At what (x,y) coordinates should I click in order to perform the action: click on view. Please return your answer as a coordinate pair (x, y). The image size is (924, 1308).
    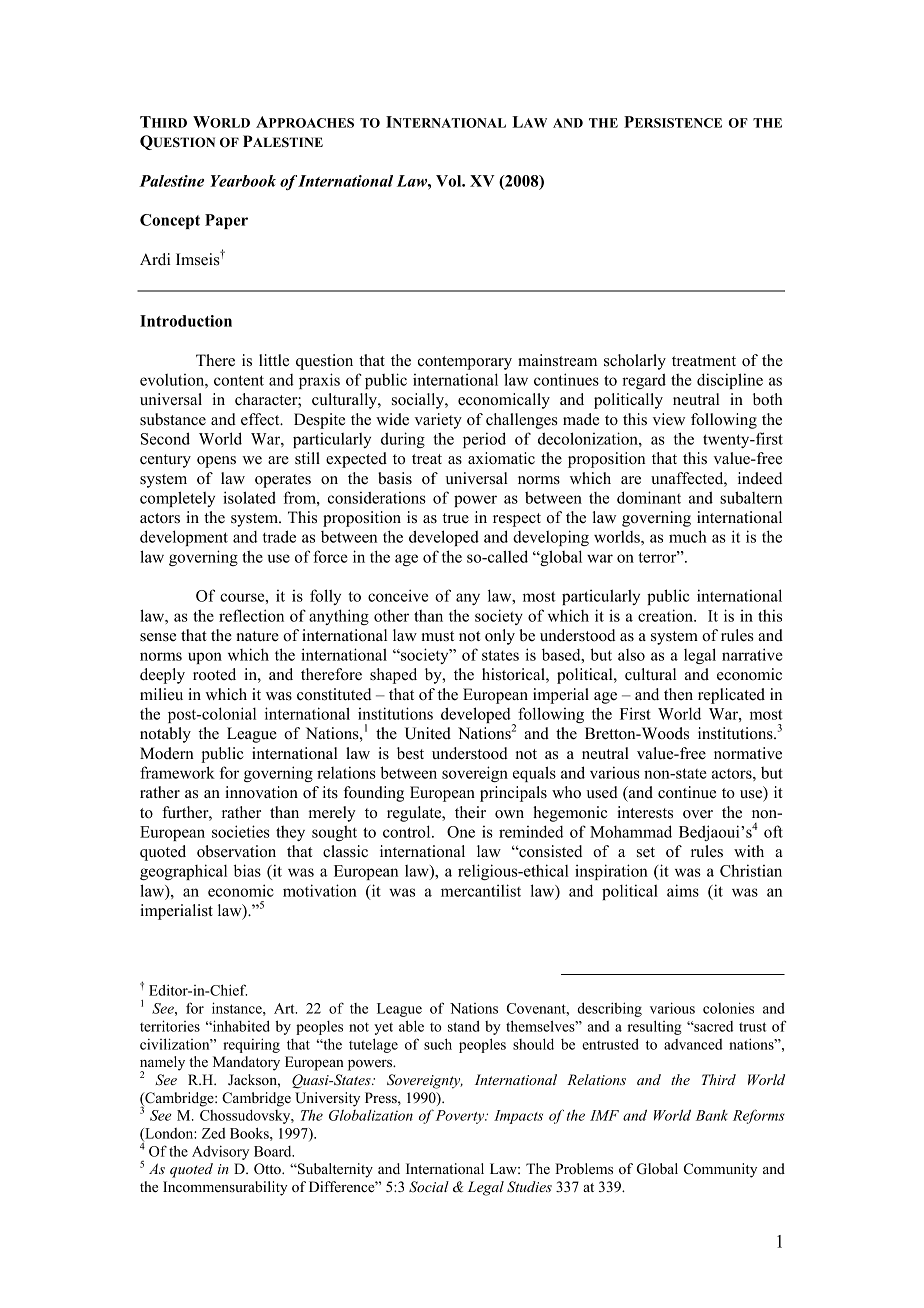
    Looking at the image, I should click on (669, 419).
